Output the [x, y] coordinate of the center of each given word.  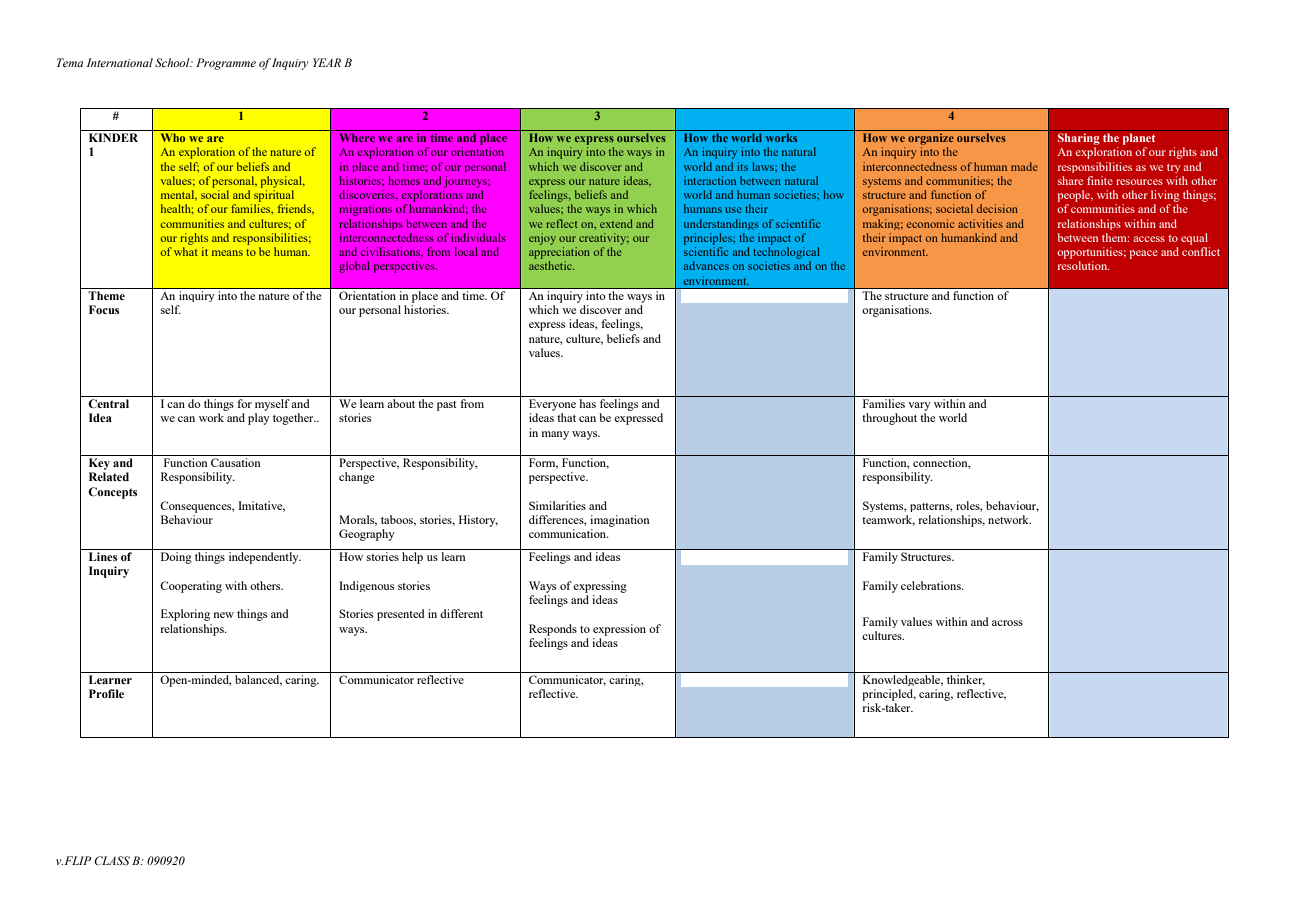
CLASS [112, 860]
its [742, 166]
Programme [226, 64]
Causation [236, 462]
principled [889, 695]
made [1024, 166]
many [555, 435]
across [1007, 623]
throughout [889, 419]
